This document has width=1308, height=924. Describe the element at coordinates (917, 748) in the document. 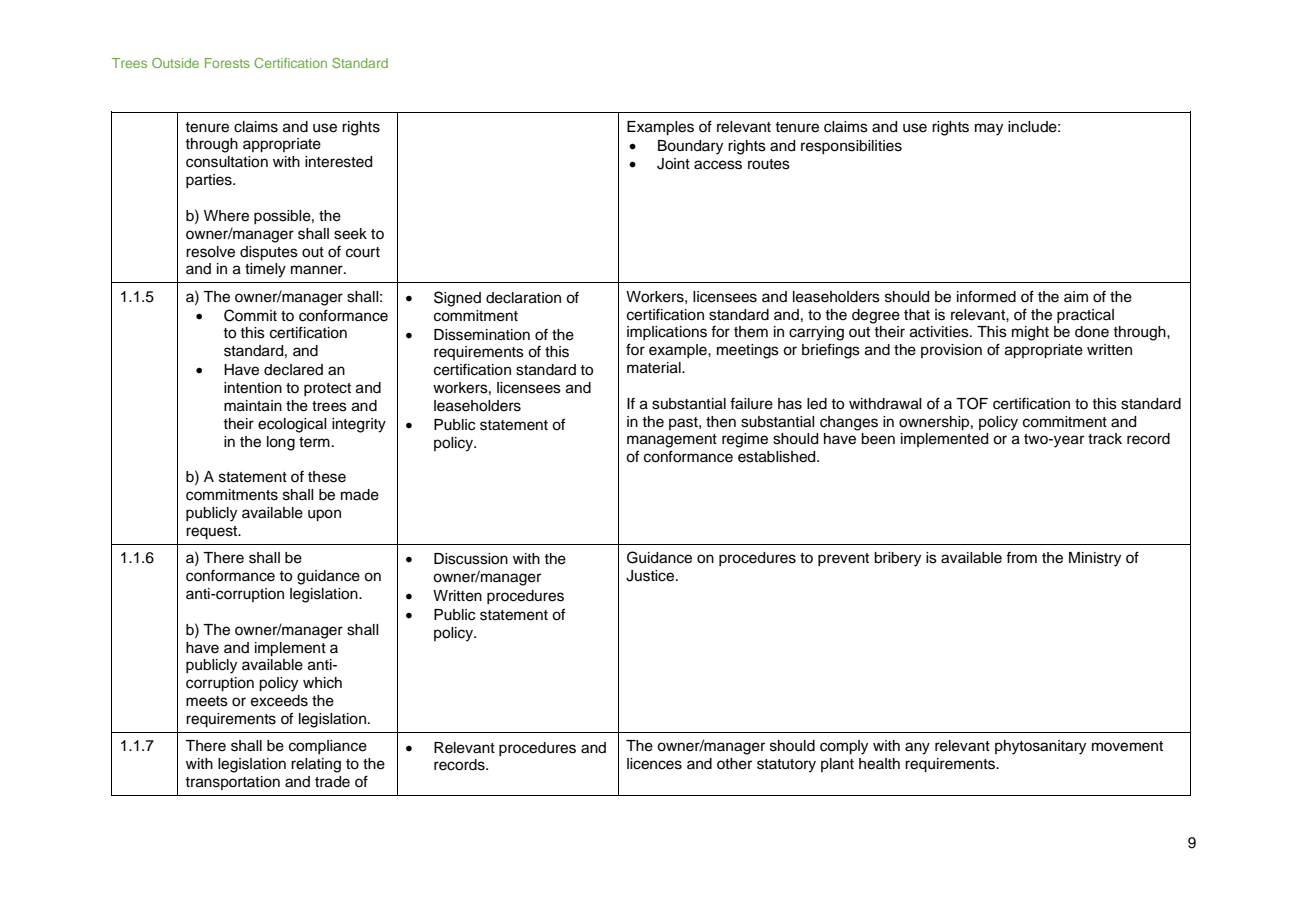

I see `any` at that location.
